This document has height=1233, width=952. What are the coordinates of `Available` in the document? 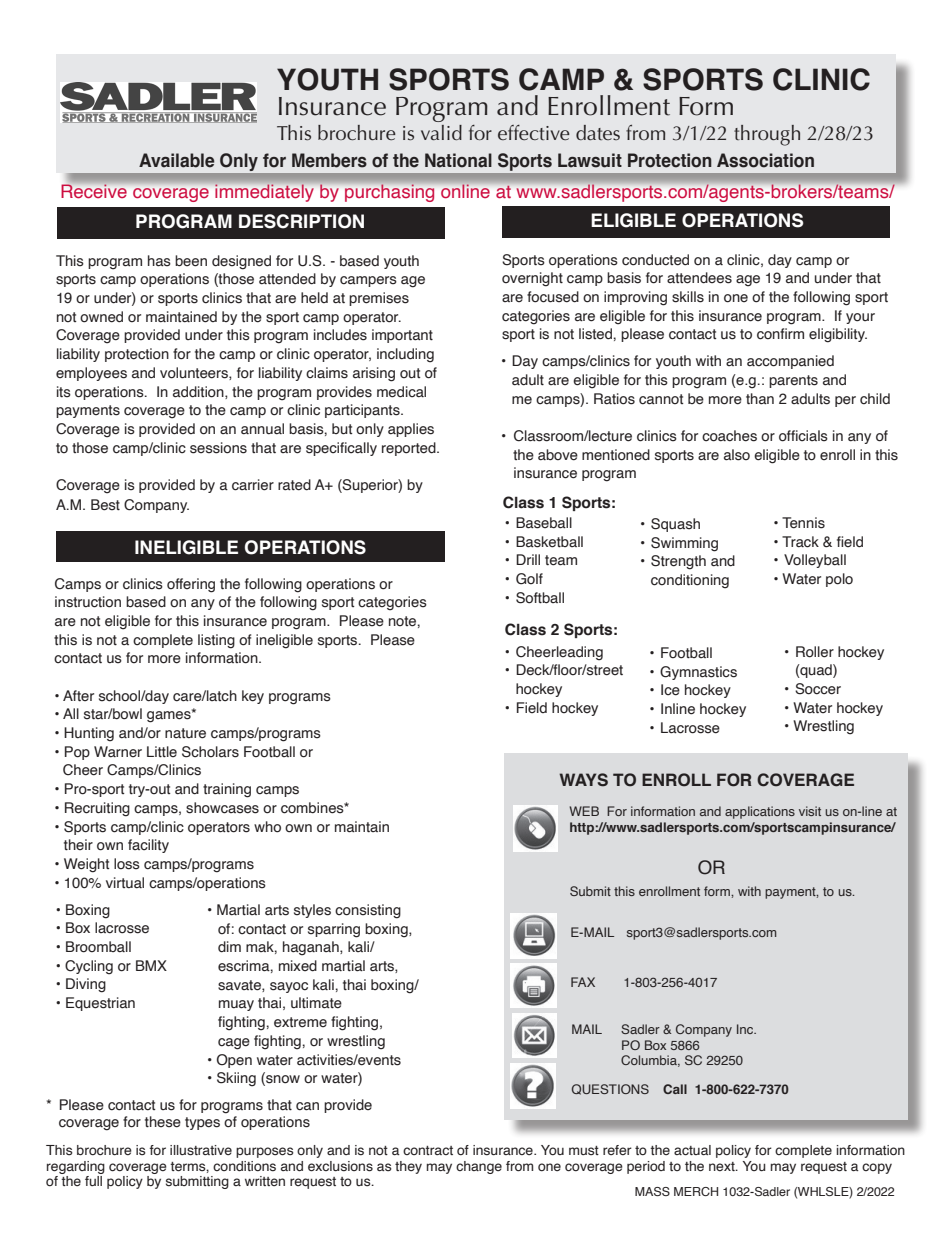 It's located at (176, 160).
